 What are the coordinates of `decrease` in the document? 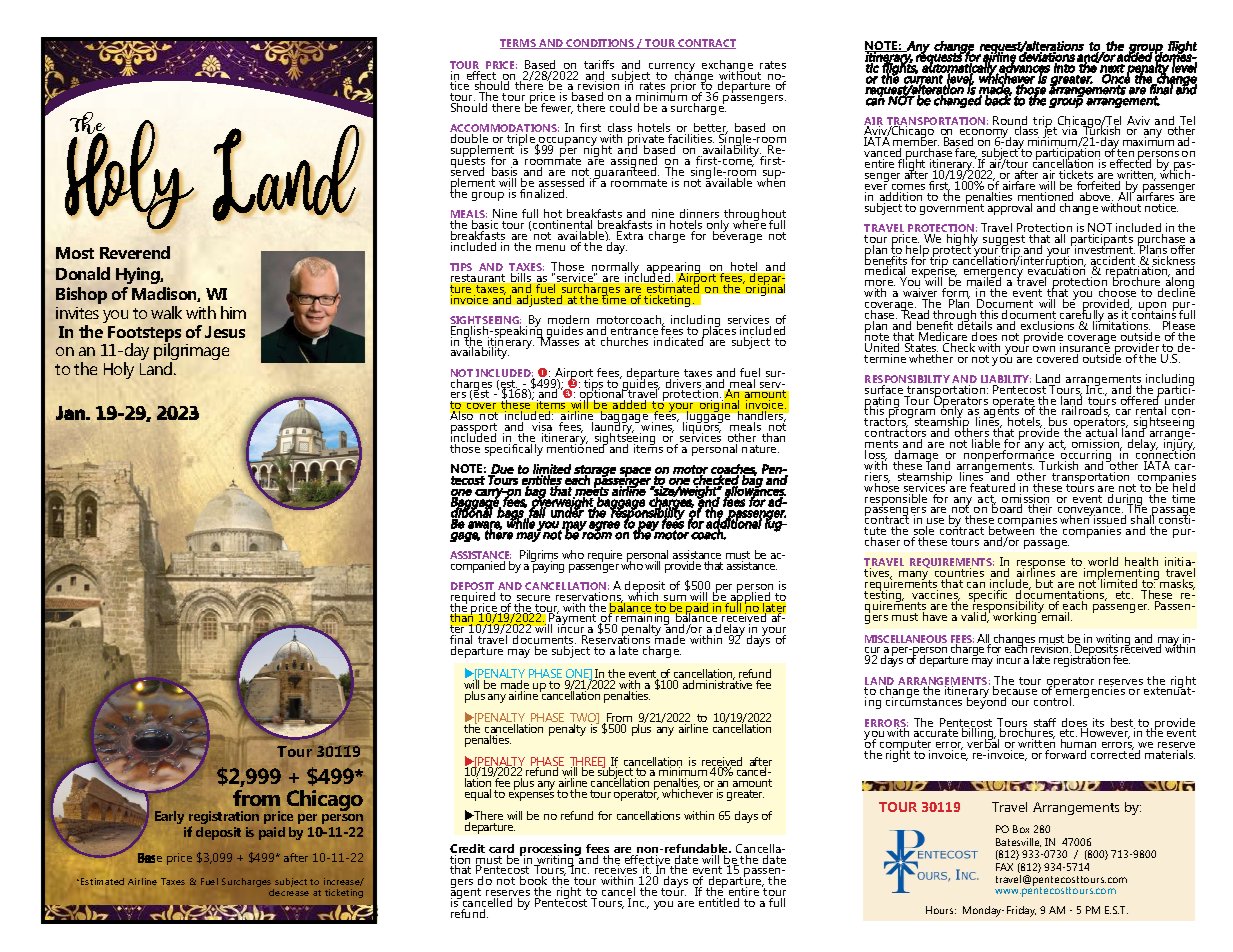 It's located at (289, 892).
